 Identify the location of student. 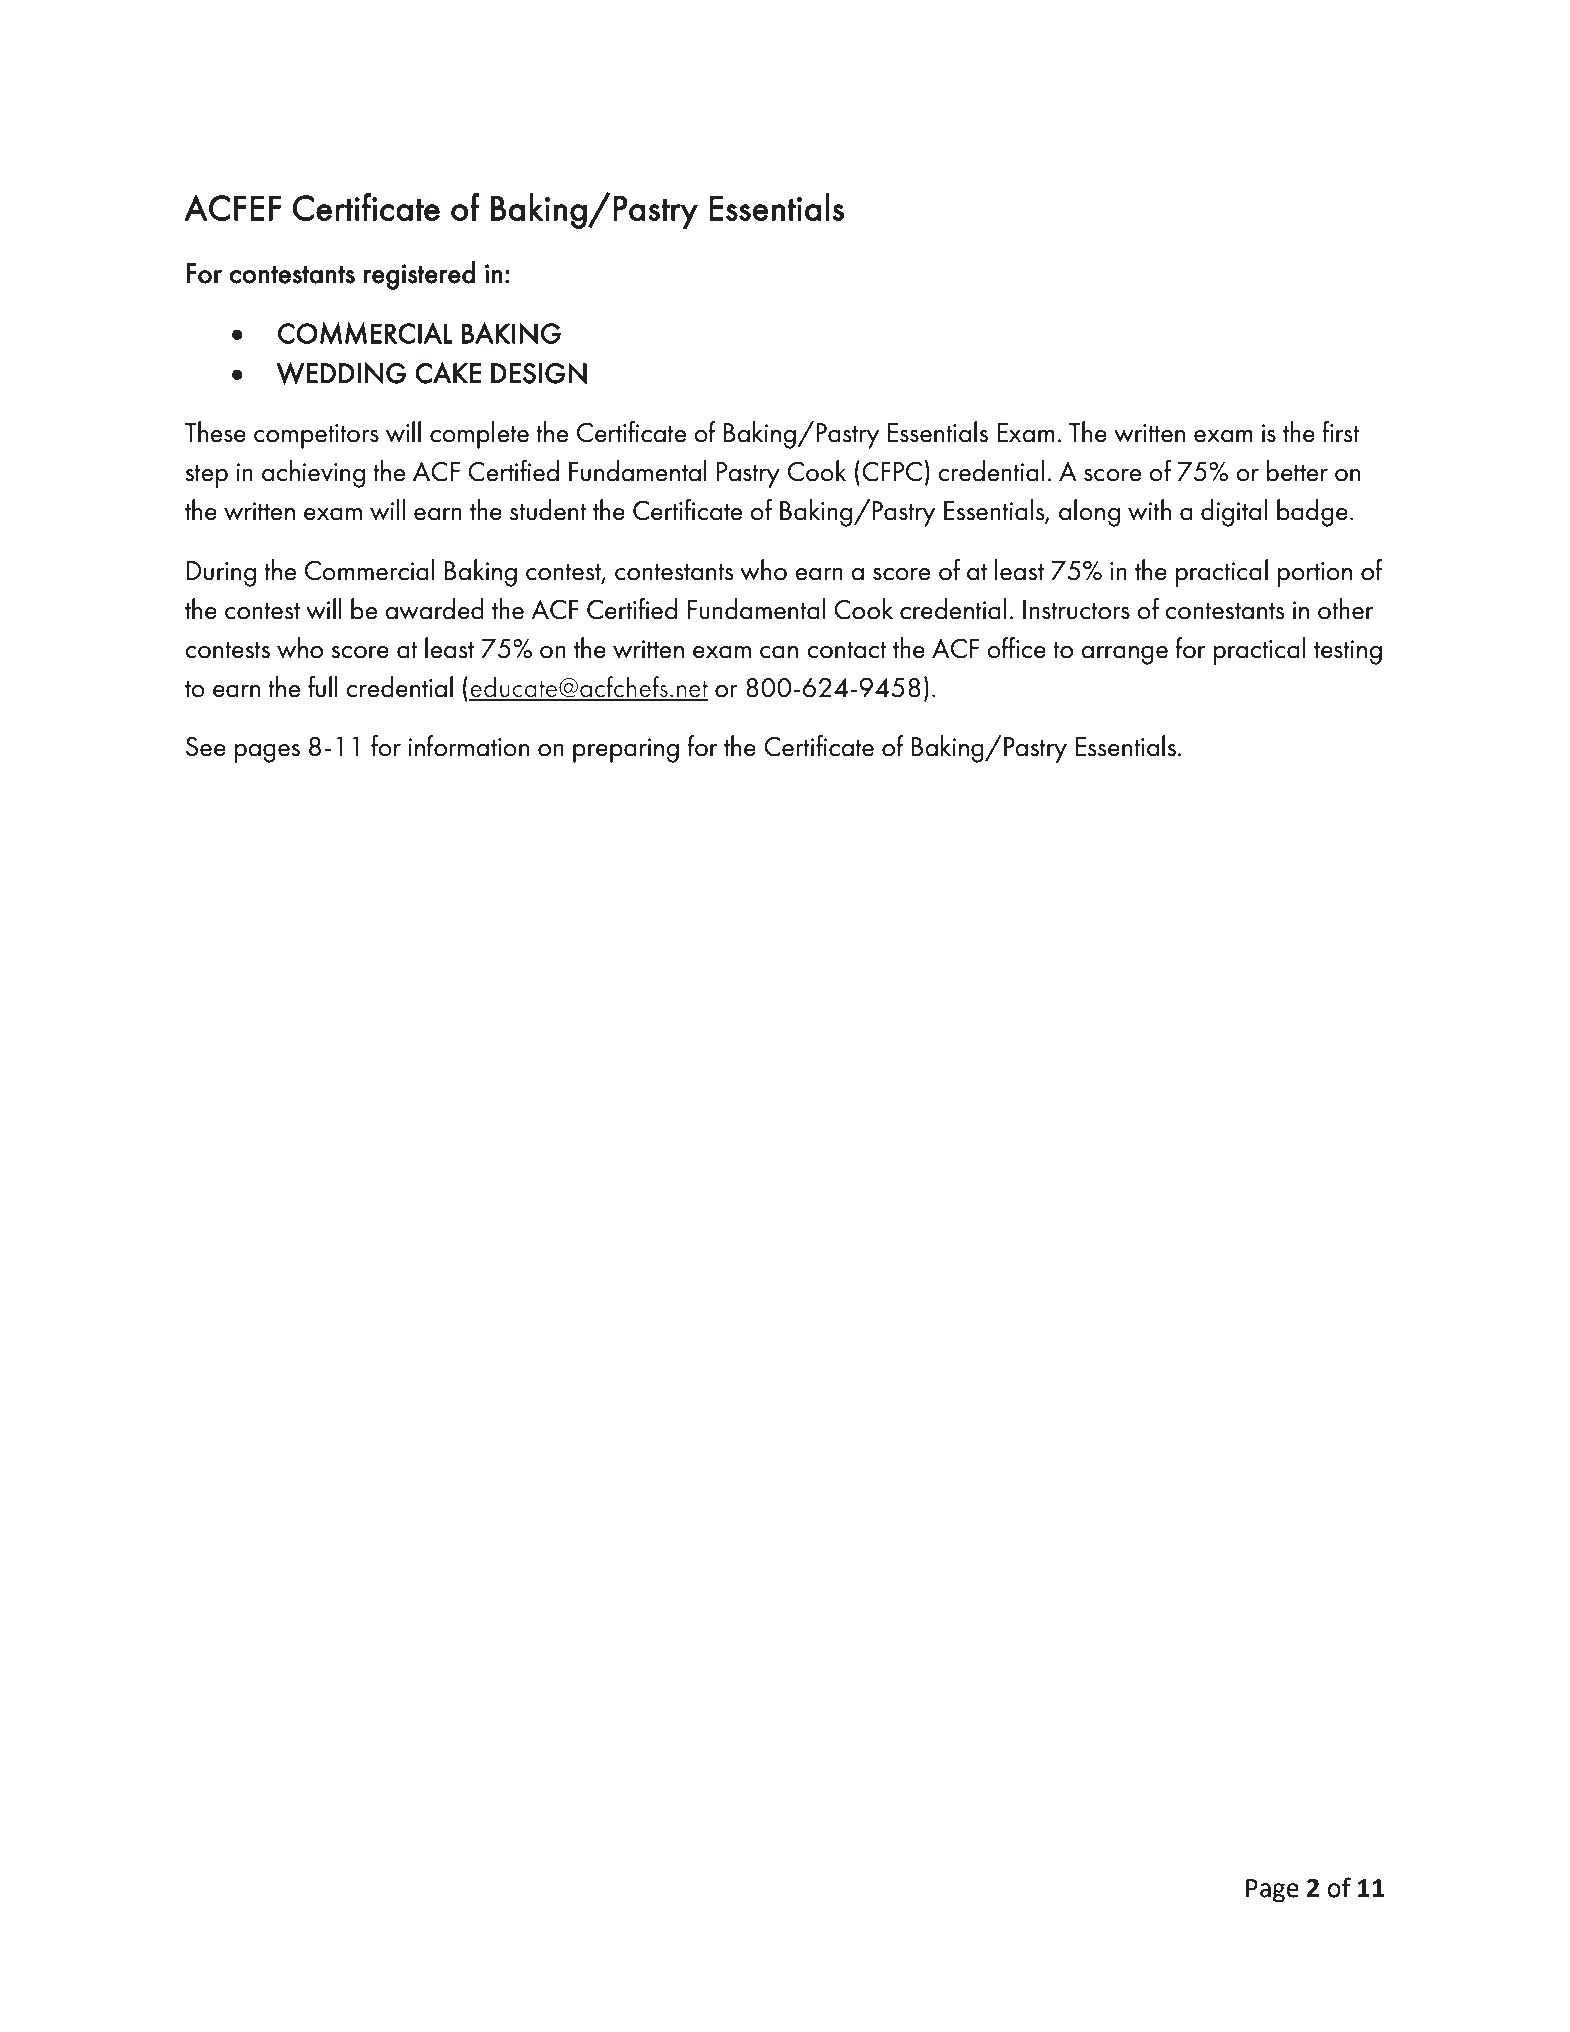
(548, 510).
